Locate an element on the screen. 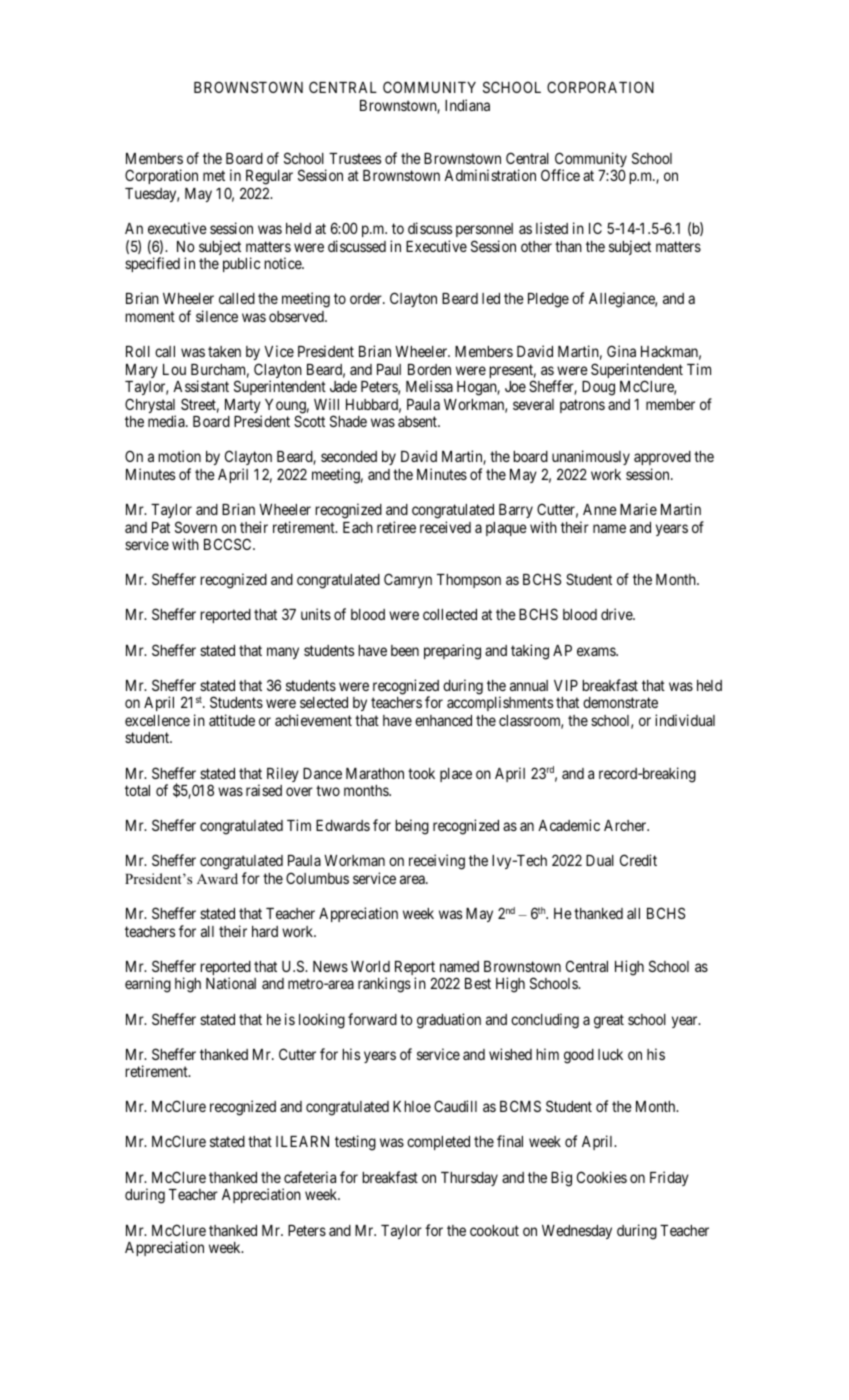 The image size is (849, 1400). been is located at coordinates (405, 650).
